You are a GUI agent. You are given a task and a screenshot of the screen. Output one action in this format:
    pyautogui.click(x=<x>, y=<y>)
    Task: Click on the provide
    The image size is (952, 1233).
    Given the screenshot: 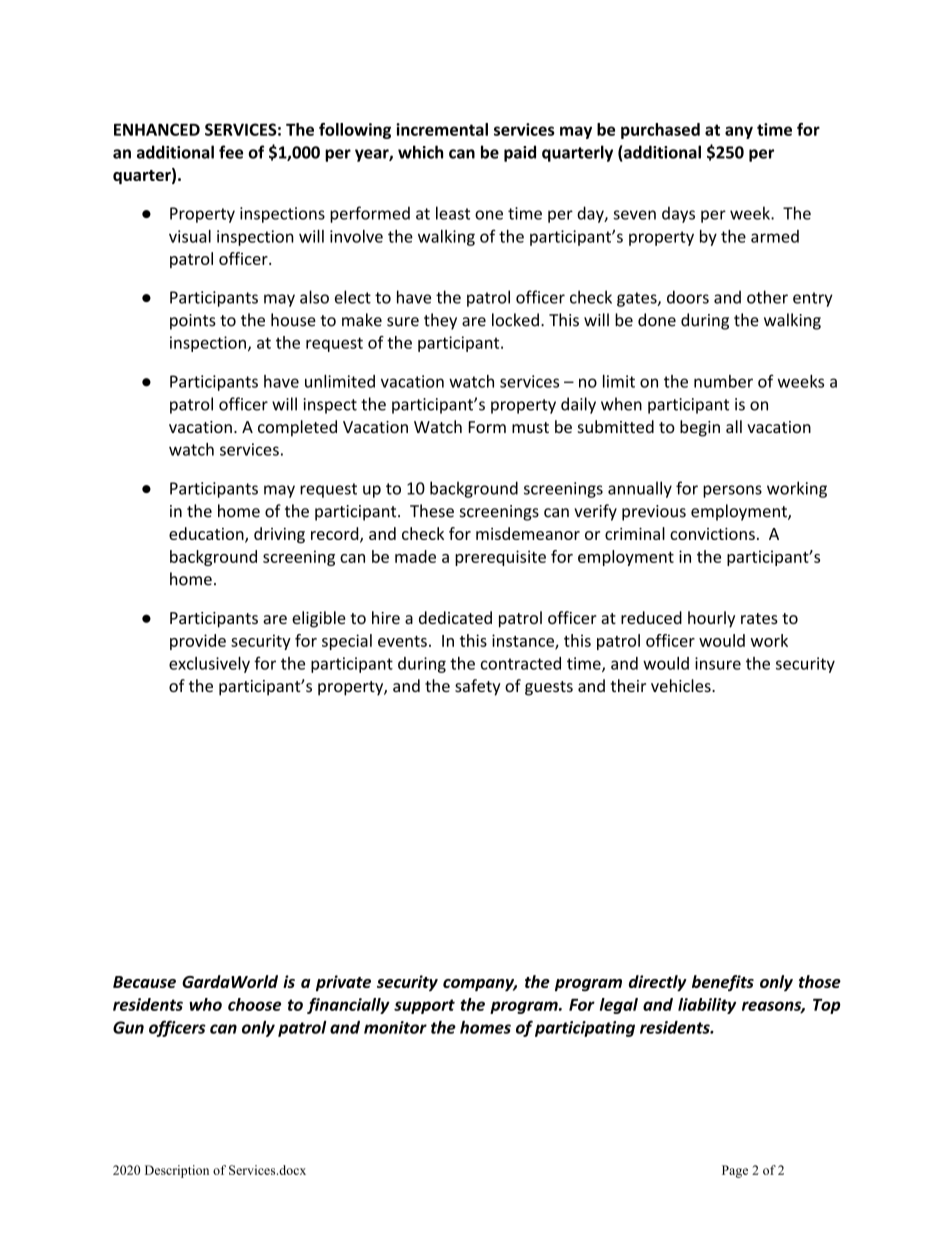 What is the action you would take?
    pyautogui.click(x=198, y=642)
